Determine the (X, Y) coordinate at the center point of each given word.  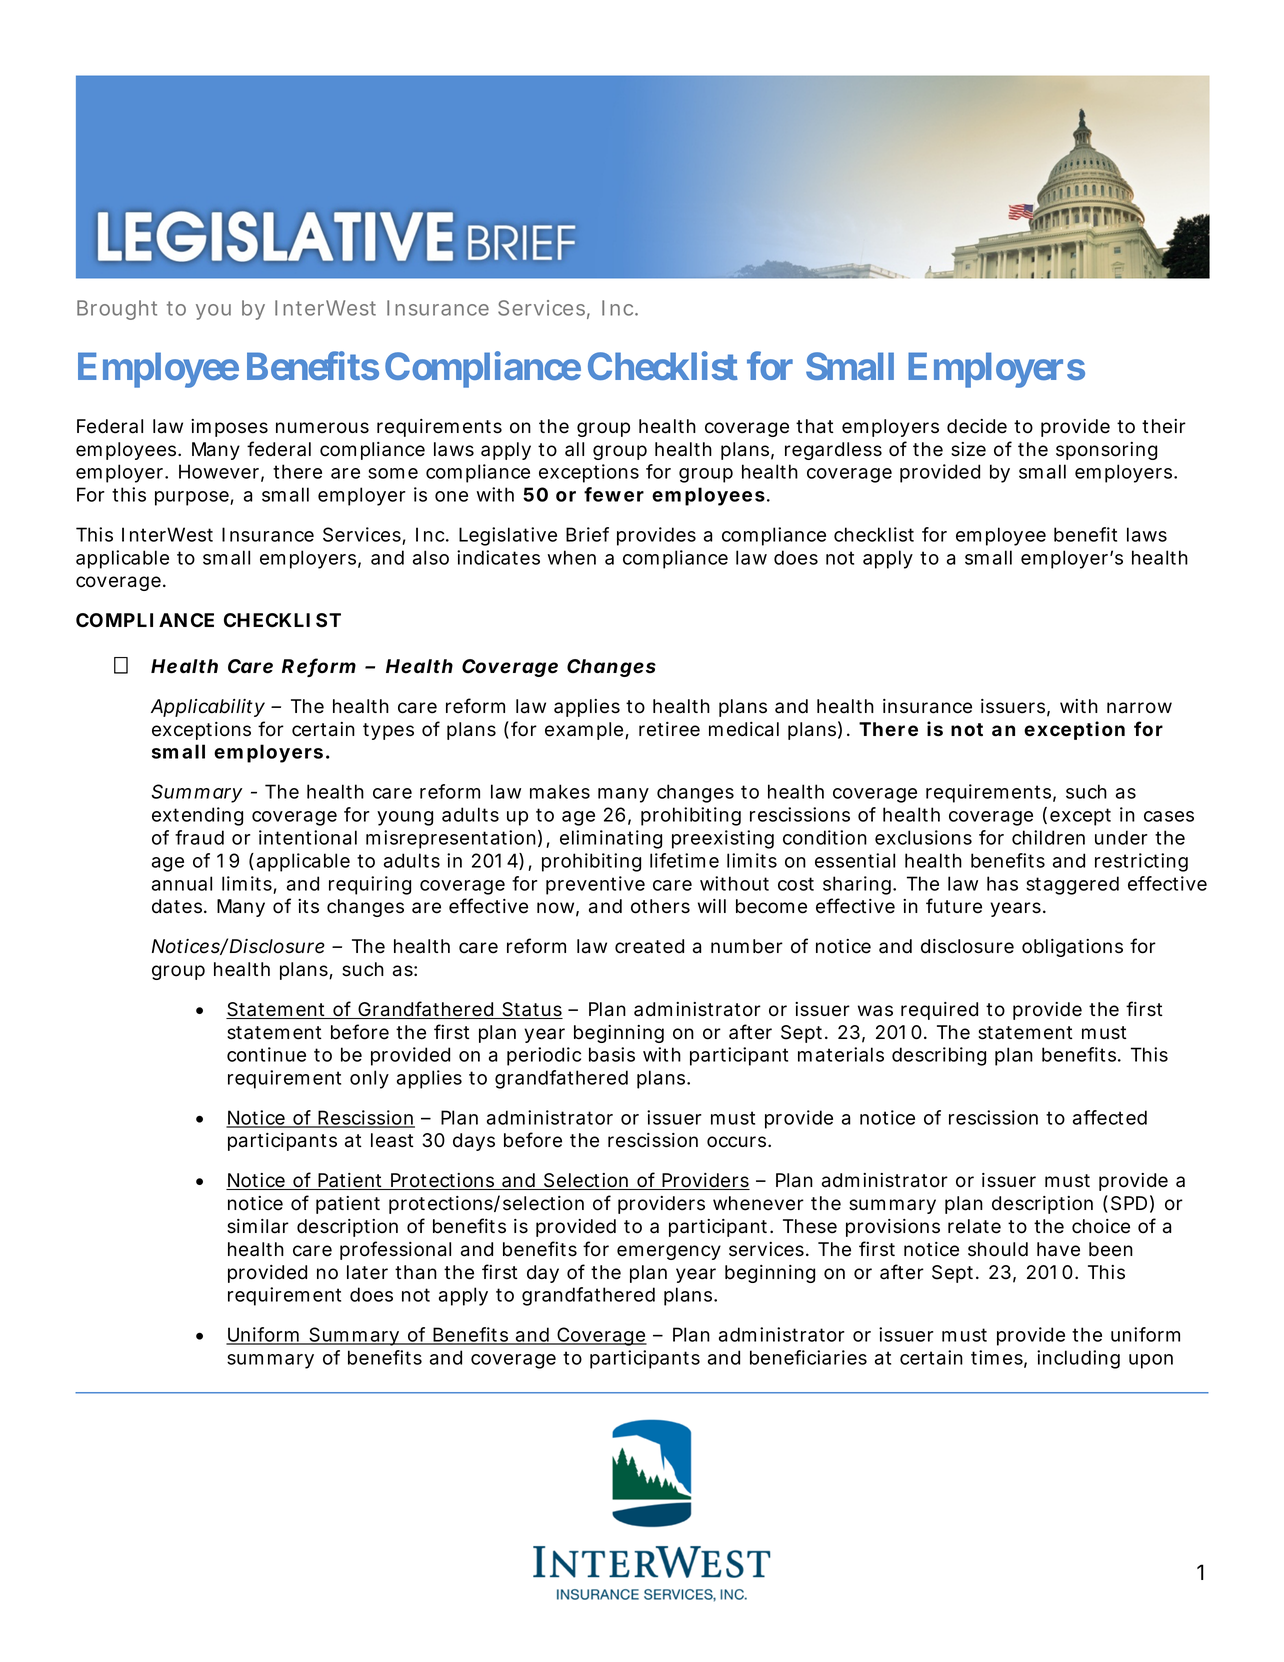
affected (1110, 1117)
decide (977, 426)
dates (177, 906)
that (815, 426)
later (367, 1272)
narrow (1139, 708)
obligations (1072, 948)
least (392, 1140)
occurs (738, 1142)
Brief (587, 534)
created (649, 946)
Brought (117, 310)
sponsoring (1106, 451)
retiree (669, 729)
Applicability (208, 708)
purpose (192, 498)
